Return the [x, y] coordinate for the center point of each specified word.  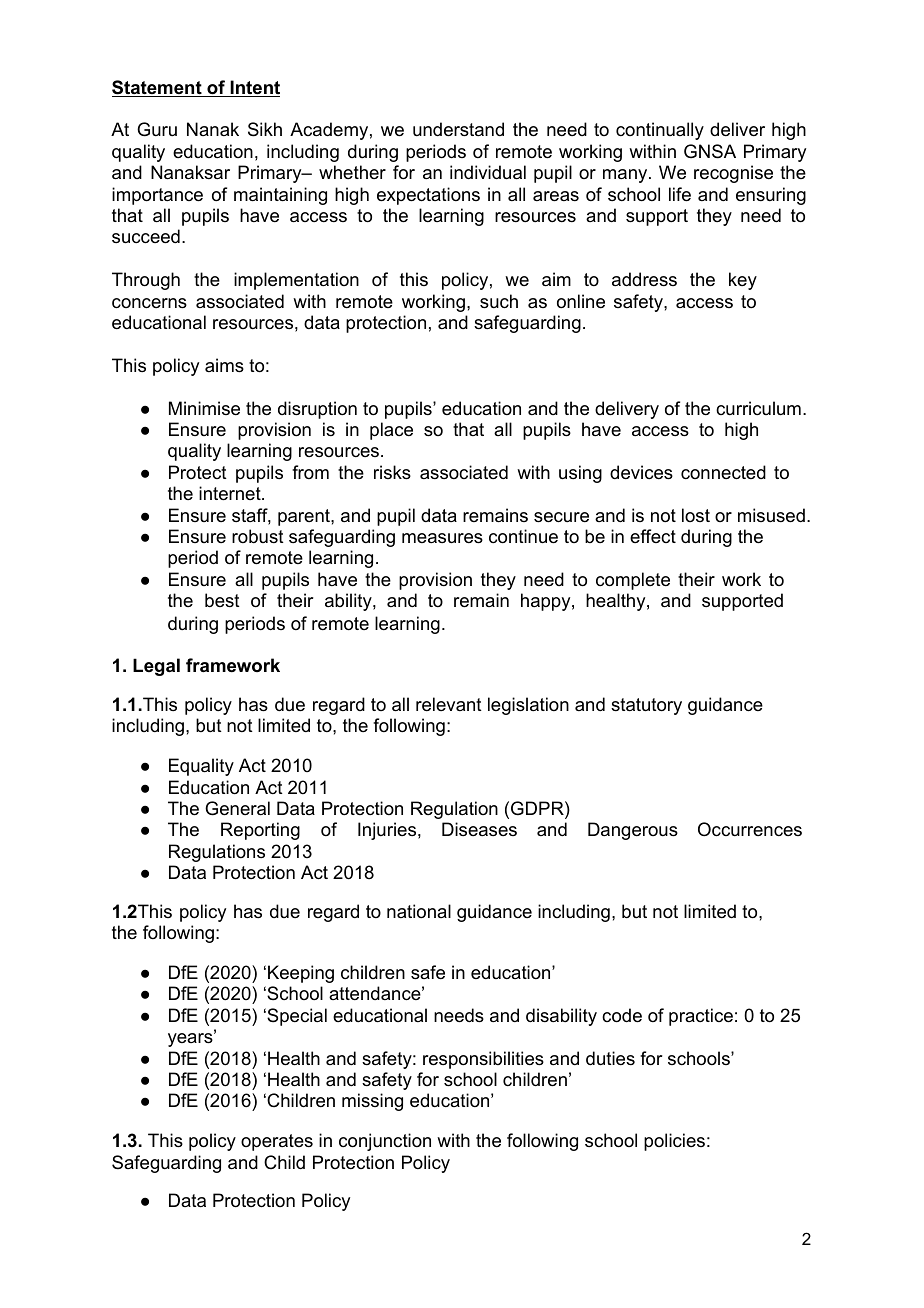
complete [633, 581]
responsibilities [483, 1060]
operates [277, 1142]
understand [458, 129]
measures [442, 538]
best [222, 600]
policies [674, 1142]
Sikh [265, 129]
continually [660, 131]
